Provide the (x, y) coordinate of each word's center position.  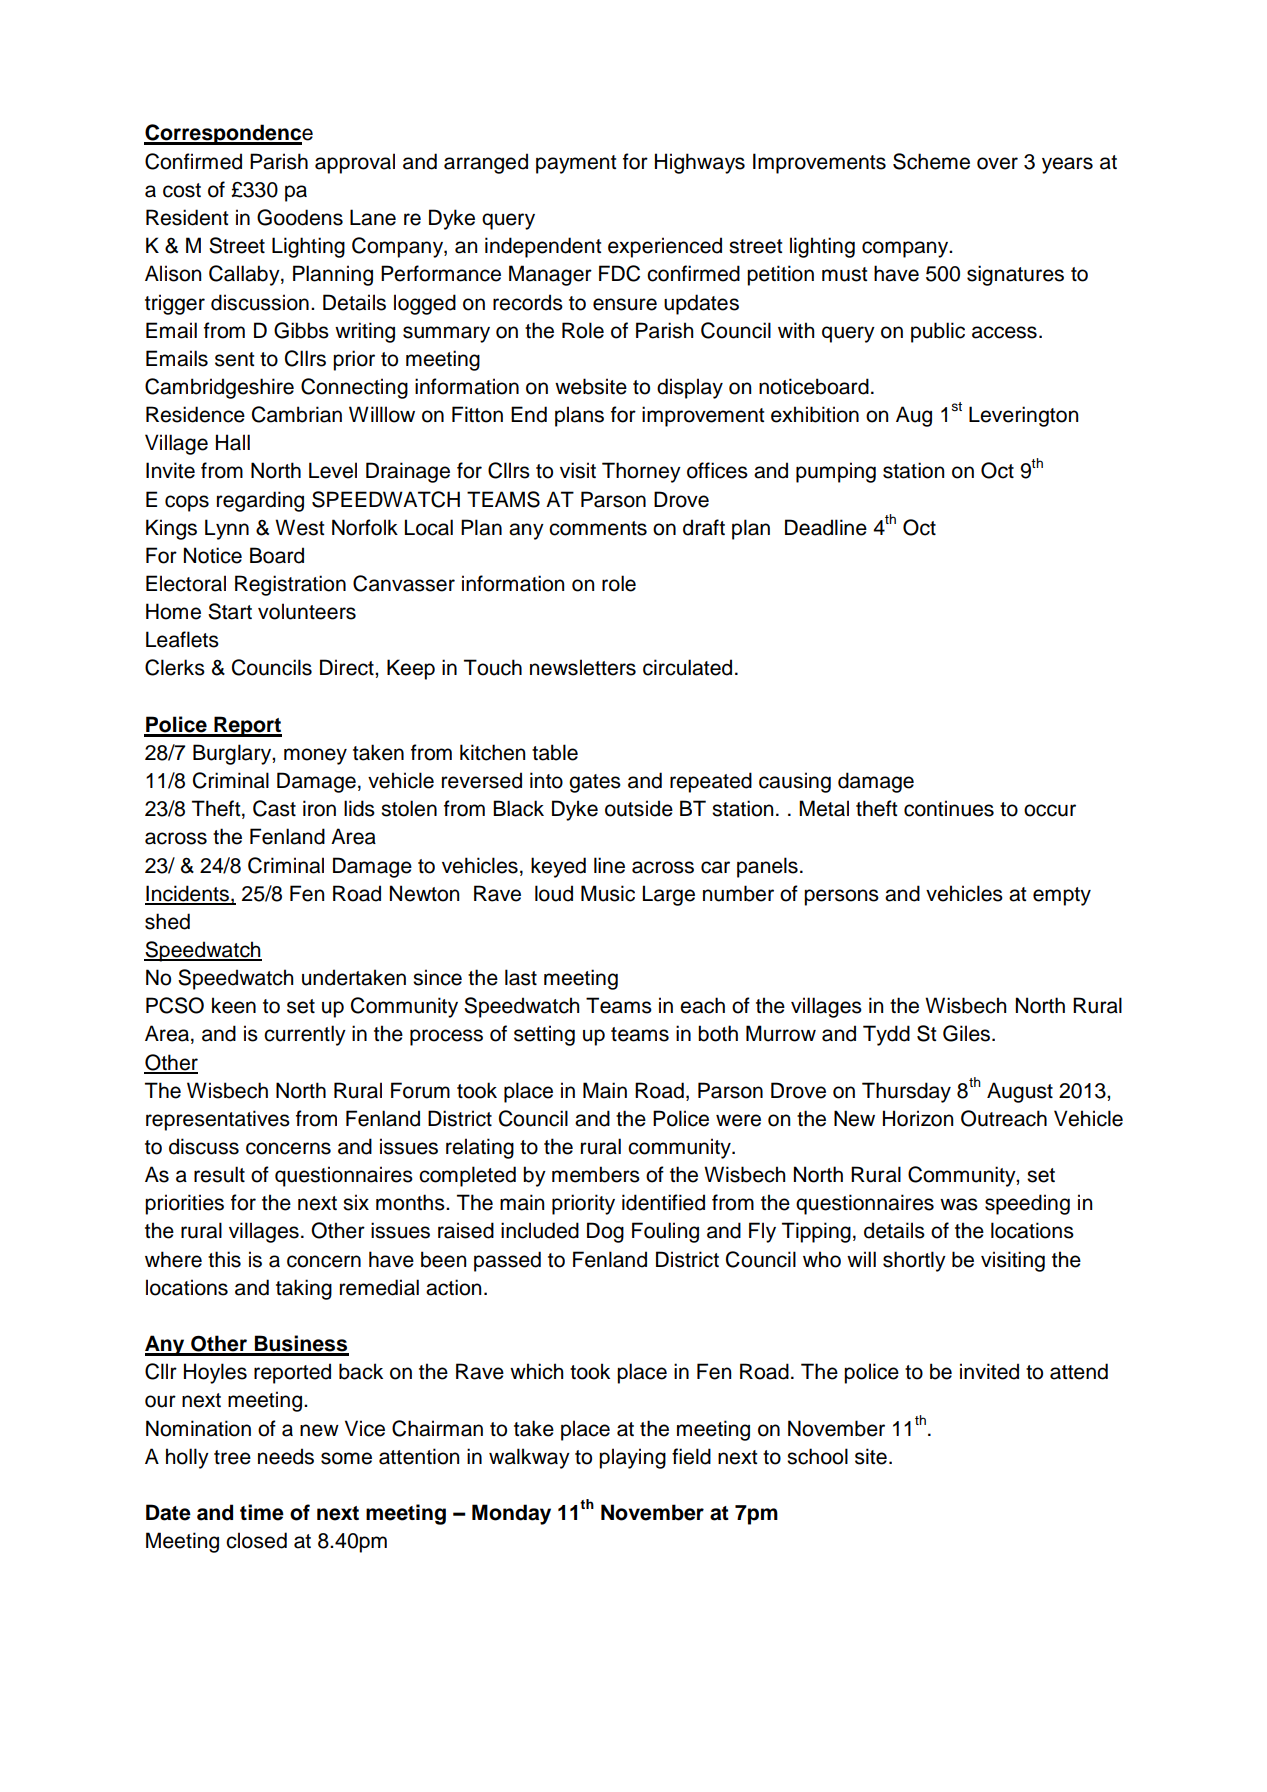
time (262, 1512)
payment (576, 164)
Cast (274, 808)
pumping (836, 472)
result (219, 1174)
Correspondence (228, 134)
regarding (260, 501)
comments (598, 528)
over (997, 163)
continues (949, 808)
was (959, 1204)
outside (639, 808)
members (596, 1174)
